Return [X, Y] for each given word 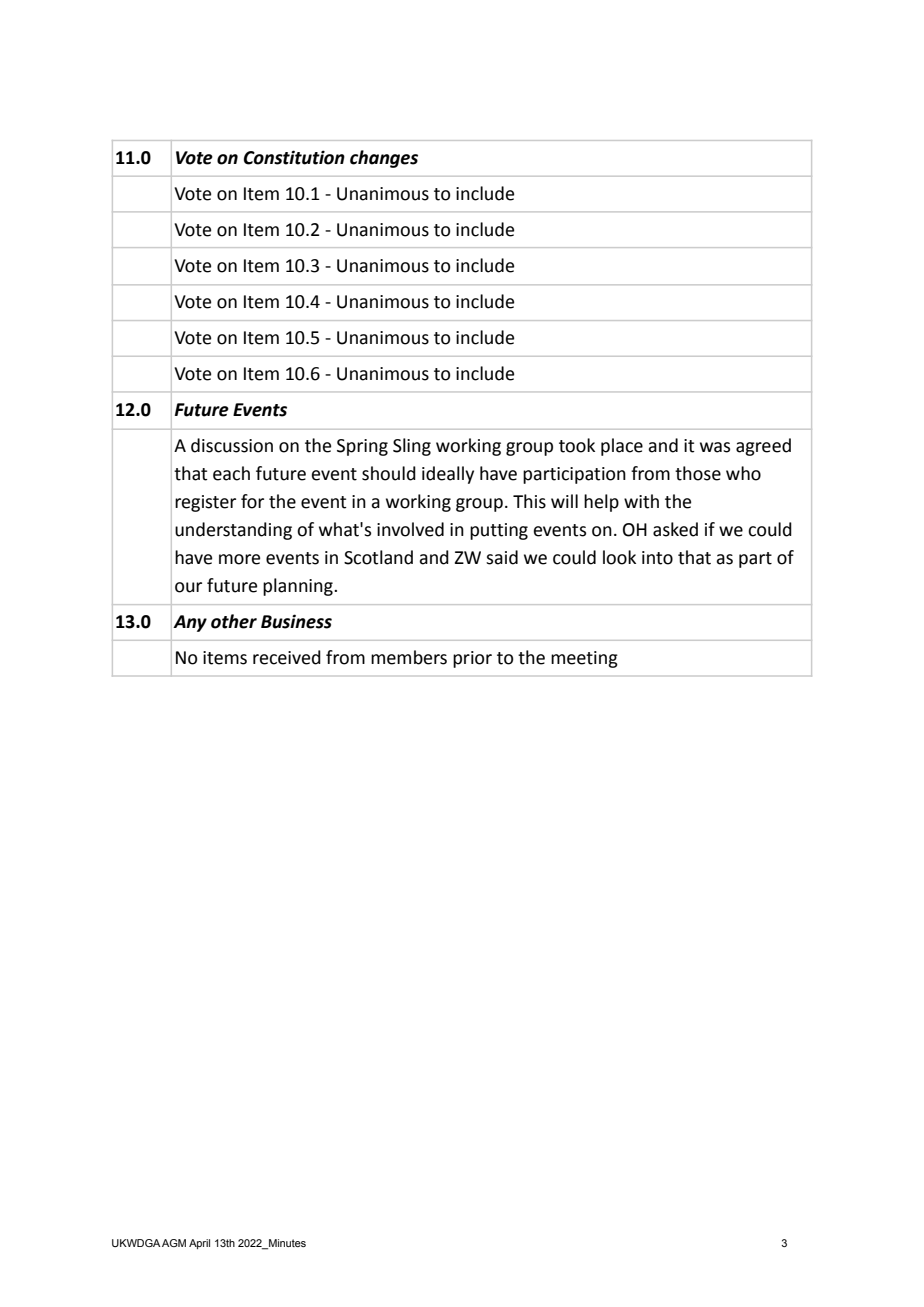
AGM [174, 1243]
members [409, 657]
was [715, 447]
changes [384, 159]
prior [472, 659]
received [287, 657]
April [199, 1244]
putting [499, 531]
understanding [233, 531]
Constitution [294, 157]
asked [675, 529]
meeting [584, 659]
